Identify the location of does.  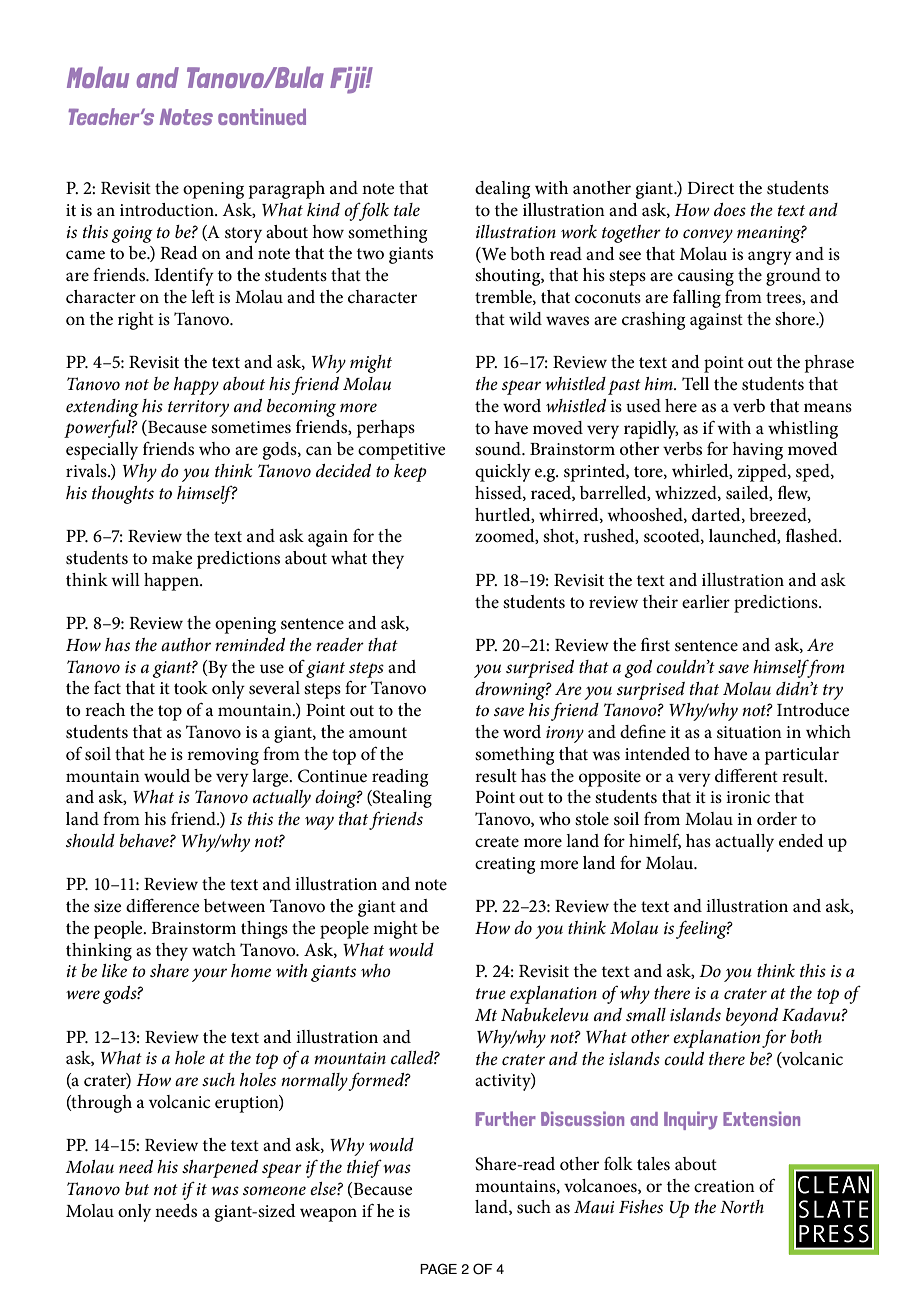
(730, 210).
